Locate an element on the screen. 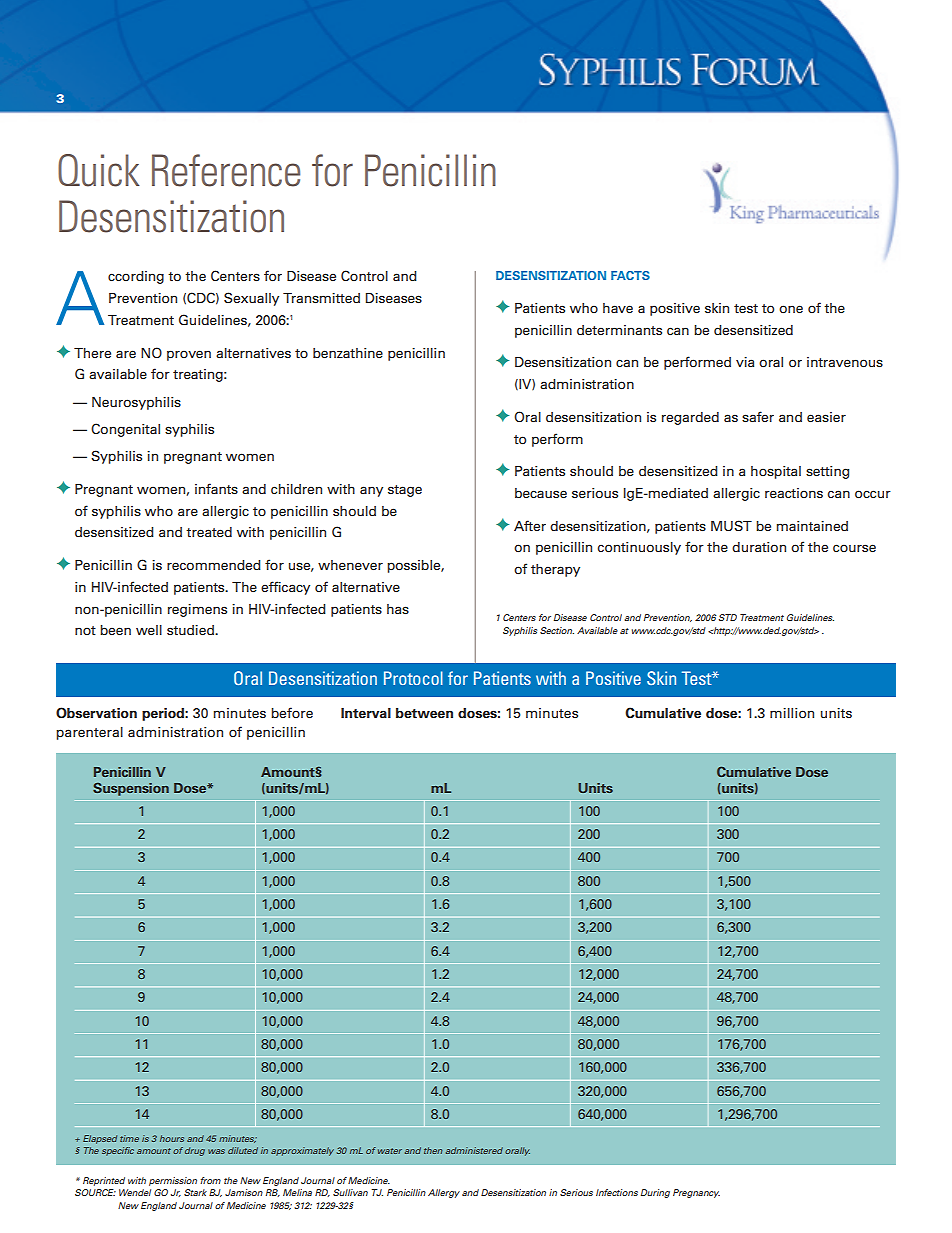 The height and width of the screenshot is (1233, 952). one is located at coordinates (791, 309).
